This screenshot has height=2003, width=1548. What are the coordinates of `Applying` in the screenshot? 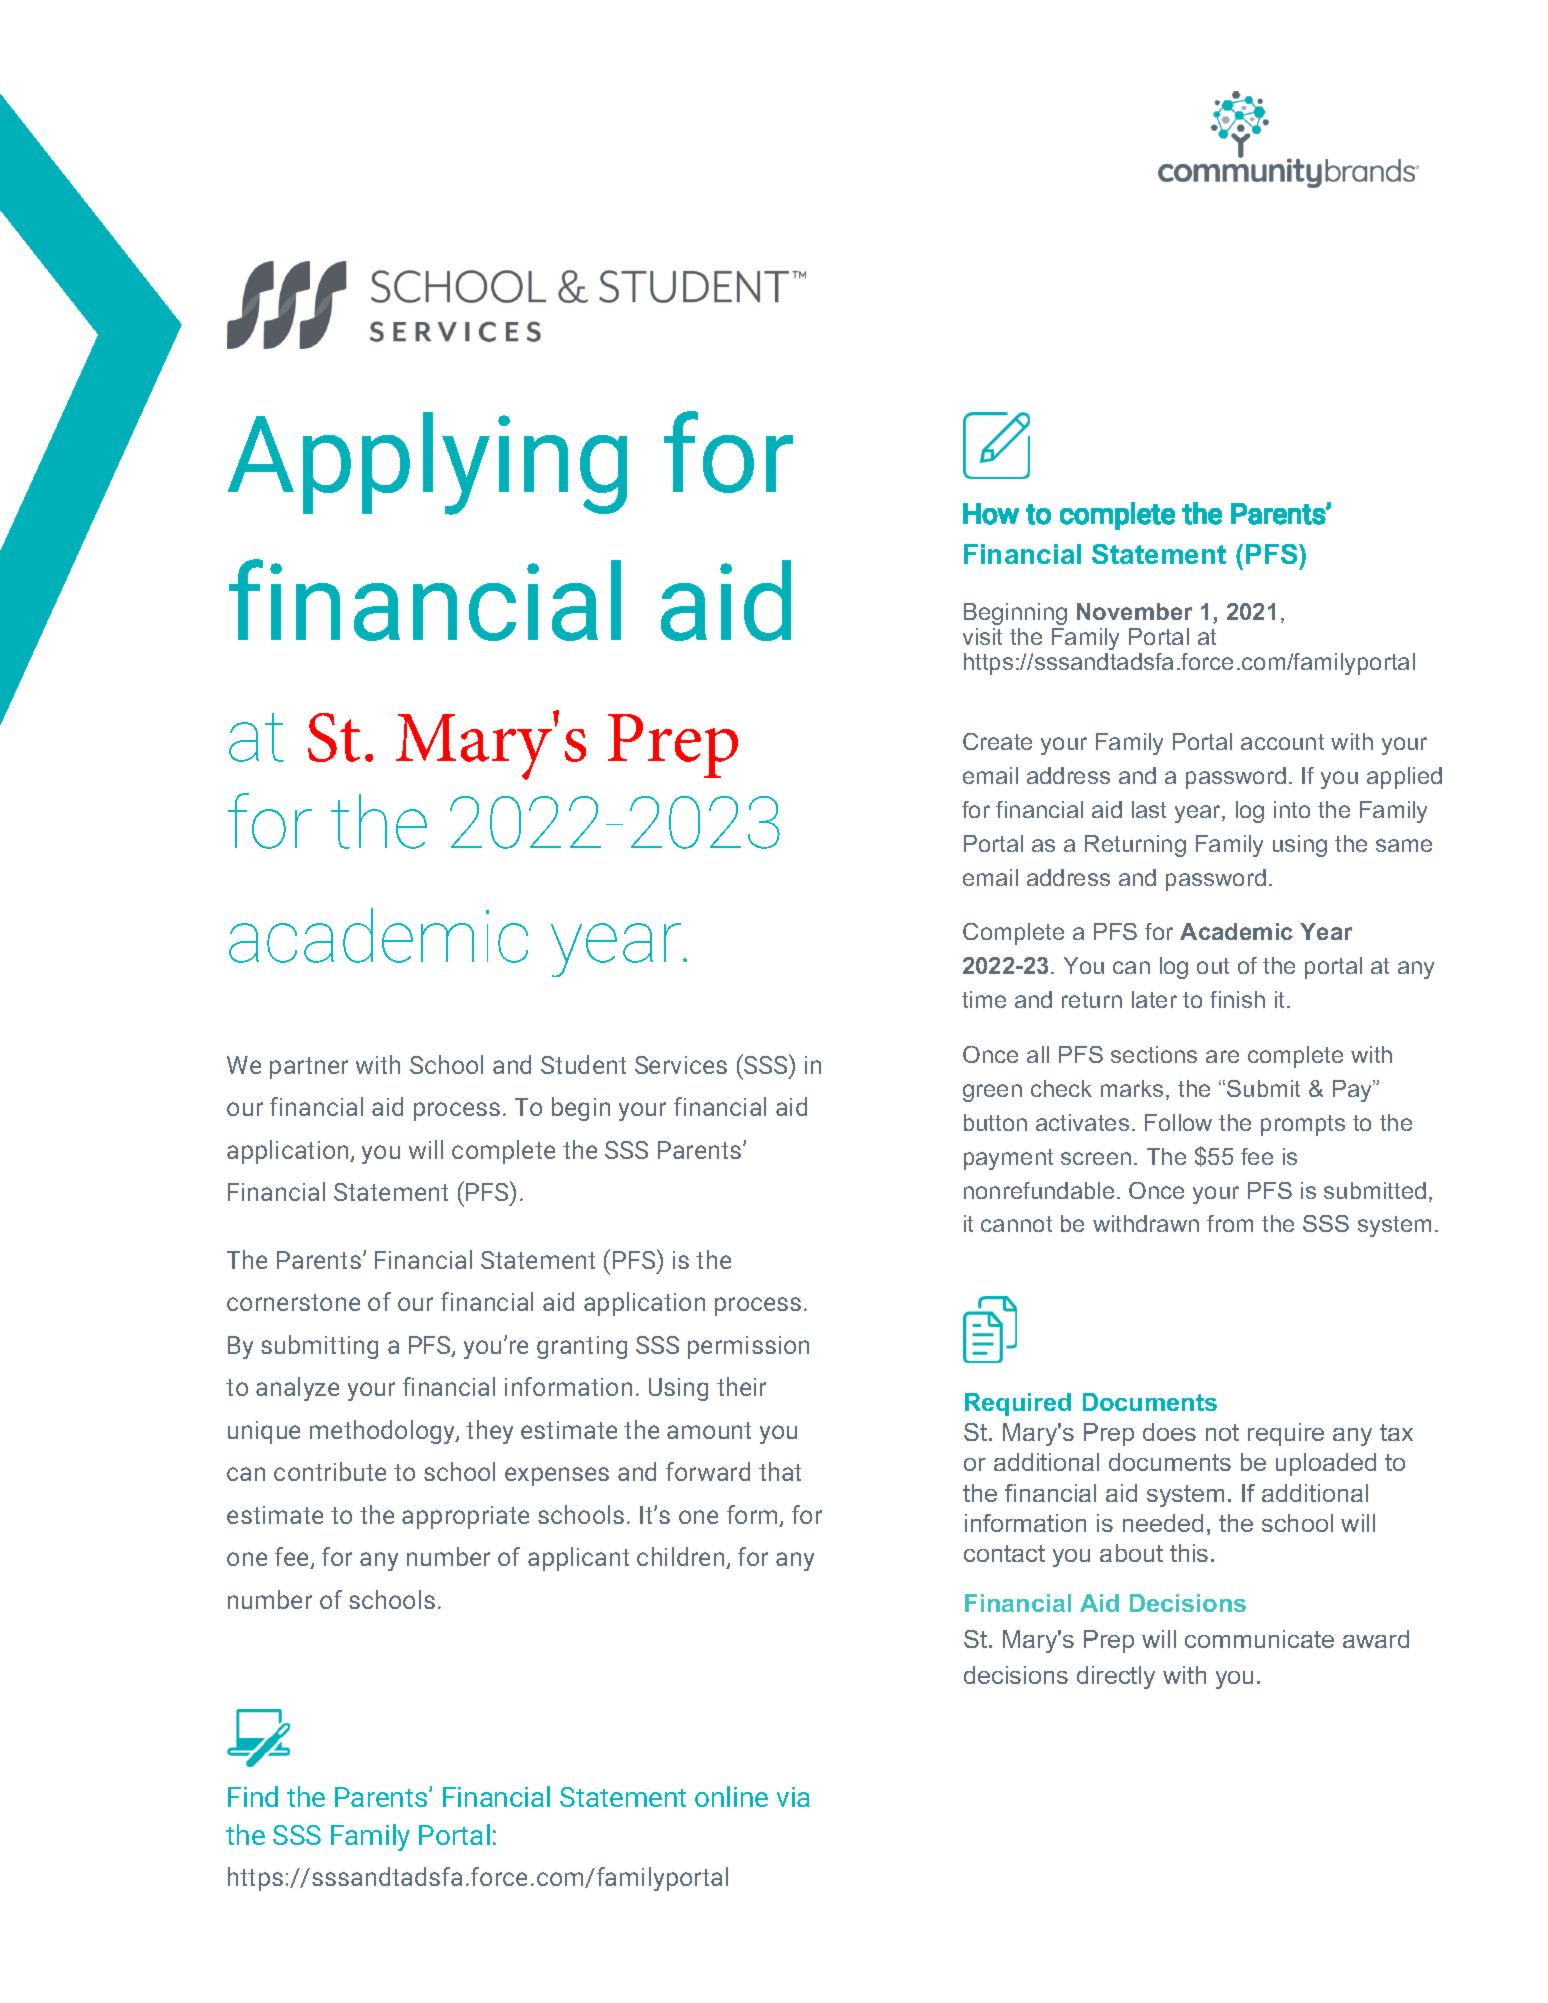 It's located at (427, 463).
